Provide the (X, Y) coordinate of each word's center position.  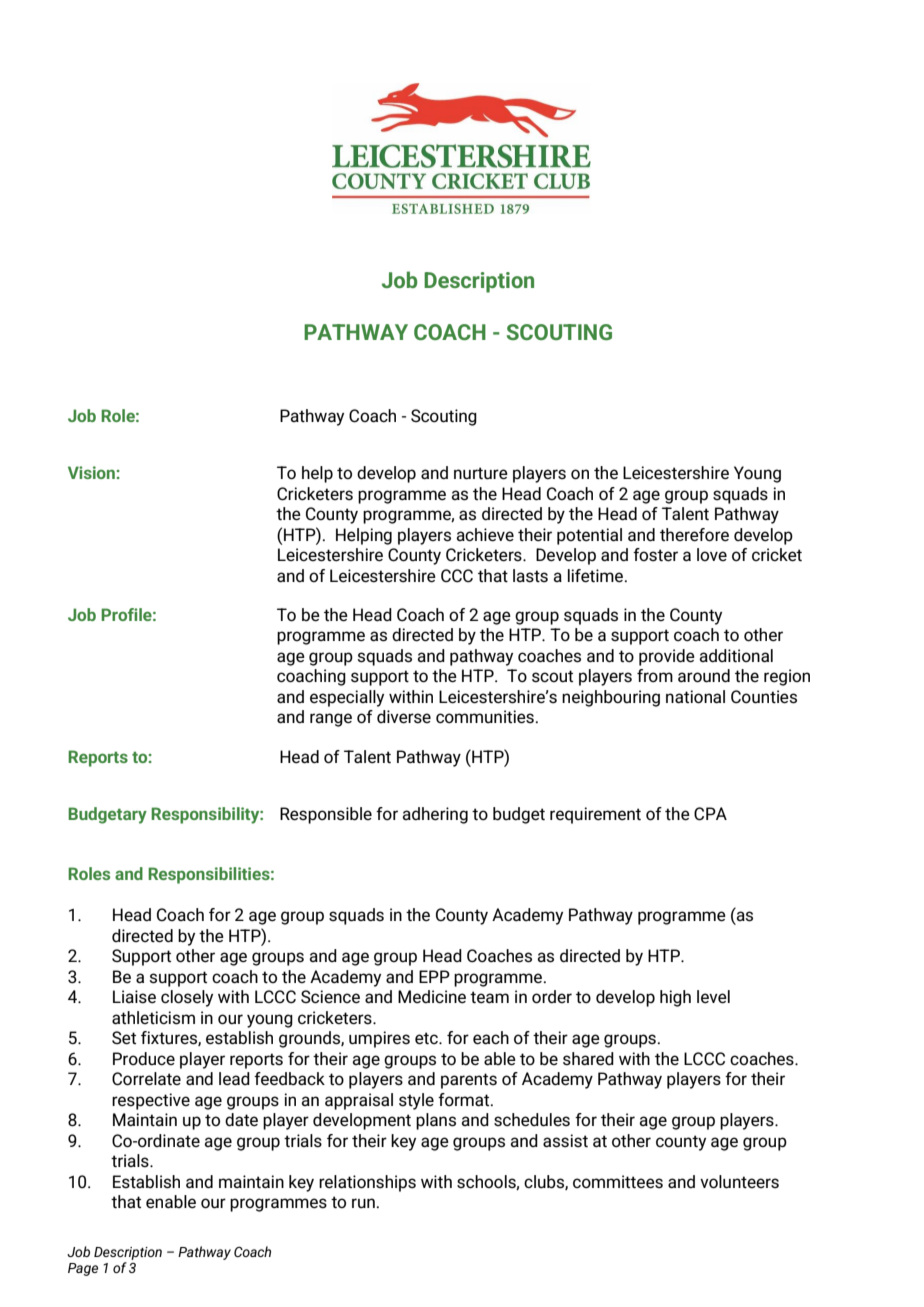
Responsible (326, 815)
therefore (694, 535)
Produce (144, 1058)
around (704, 676)
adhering (435, 815)
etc (427, 1038)
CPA (710, 814)
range (331, 720)
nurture (481, 473)
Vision (91, 472)
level (713, 997)
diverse (404, 717)
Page (83, 1269)
